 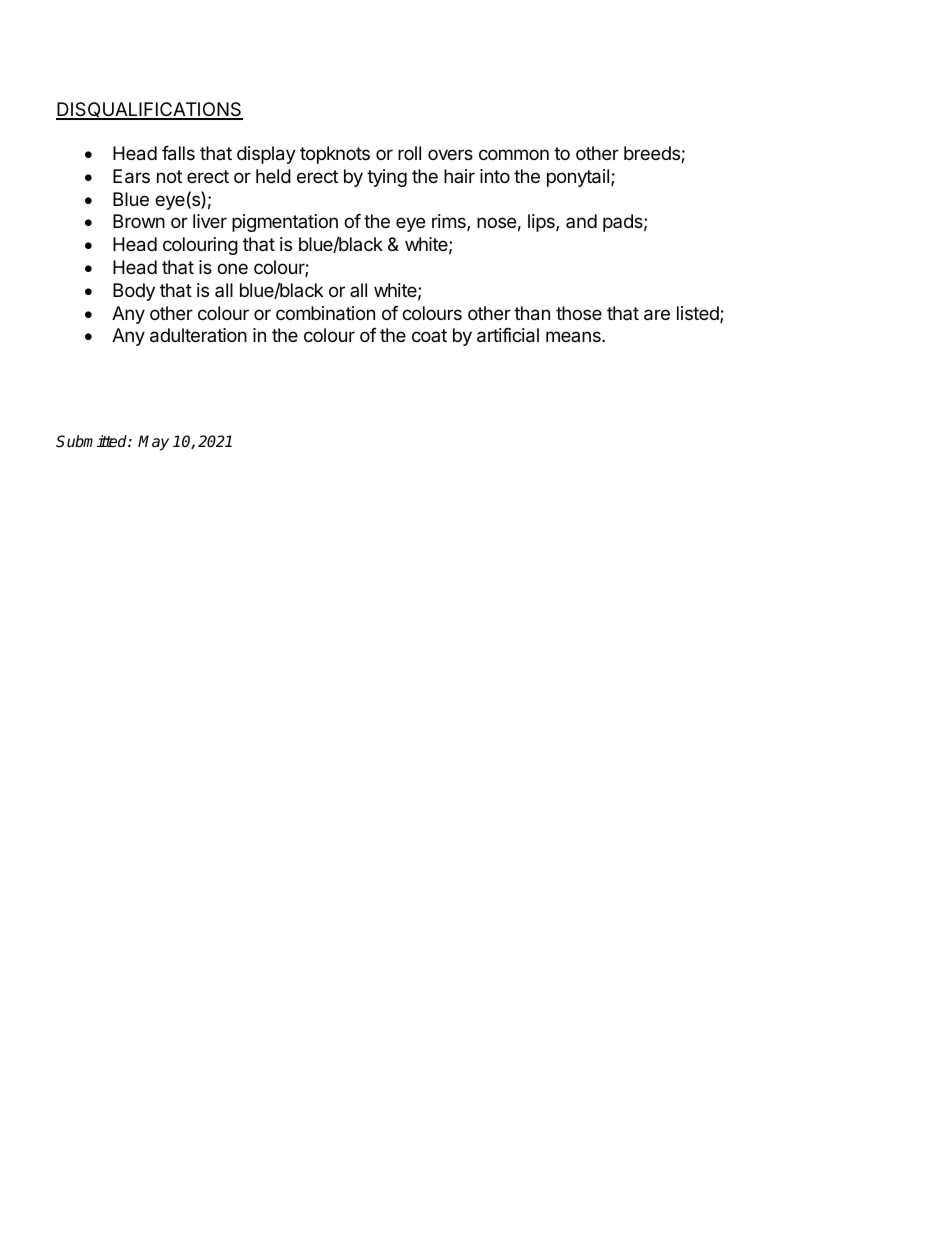 What do you see at coordinates (409, 153) in the screenshot?
I see `roll` at bounding box center [409, 153].
